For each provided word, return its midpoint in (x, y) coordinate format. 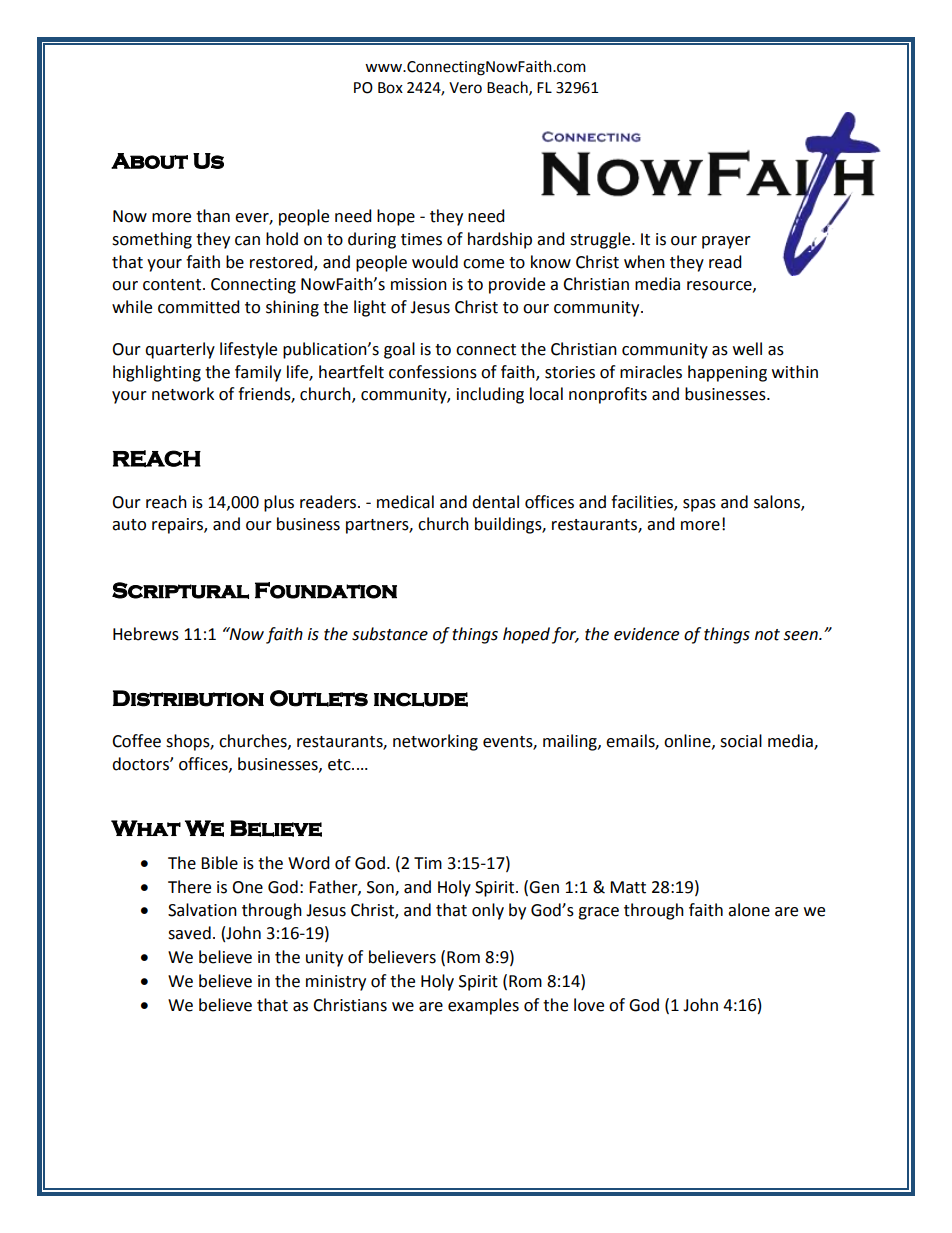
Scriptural (180, 590)
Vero (465, 88)
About (149, 161)
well (747, 349)
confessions (433, 372)
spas (699, 505)
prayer (726, 242)
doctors (141, 764)
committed (199, 307)
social (741, 741)
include (421, 699)
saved (189, 933)
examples (483, 1006)
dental (495, 502)
